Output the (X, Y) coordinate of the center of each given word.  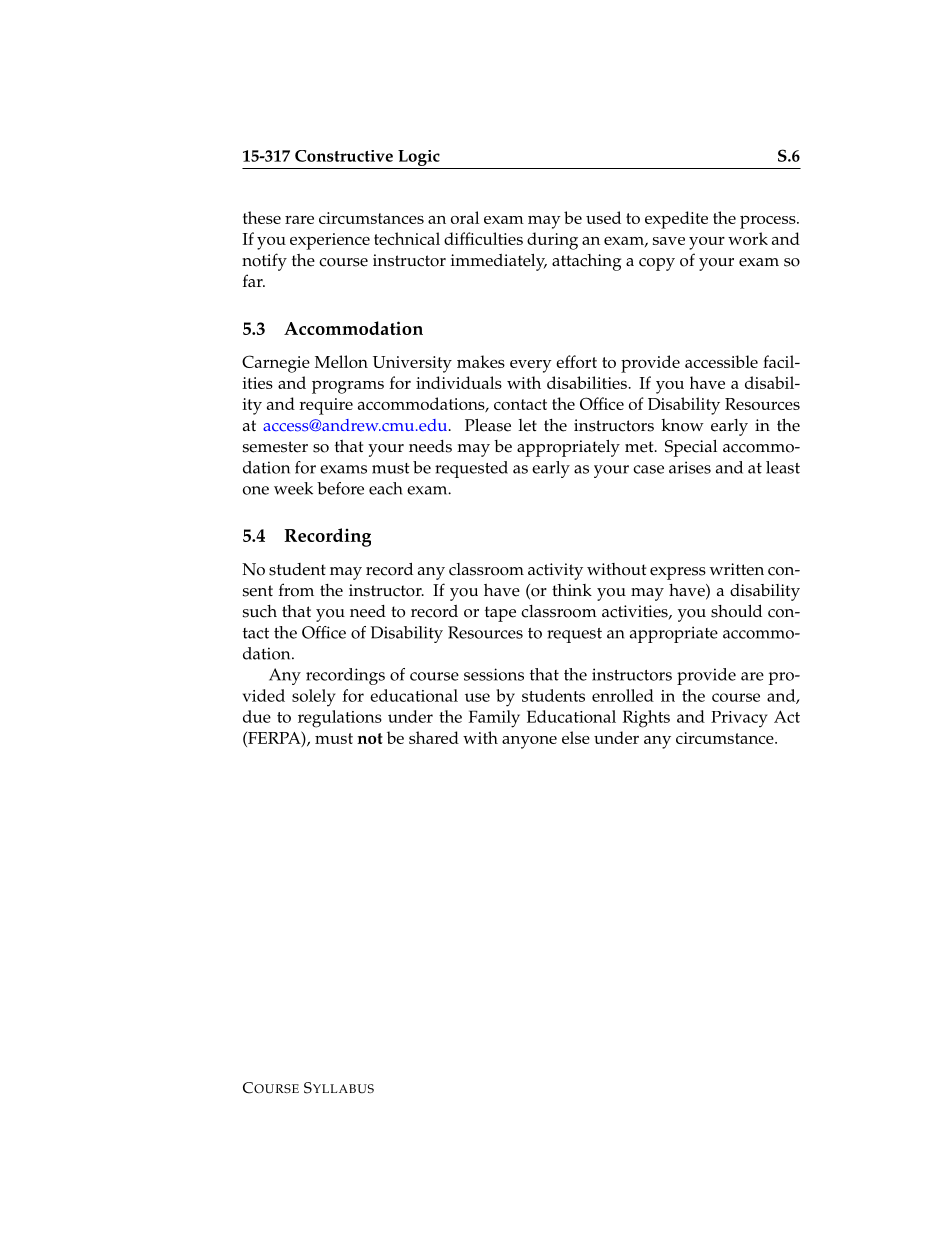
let (528, 425)
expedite (676, 220)
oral (465, 217)
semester (275, 447)
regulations (340, 719)
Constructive (344, 156)
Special (691, 448)
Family (494, 719)
